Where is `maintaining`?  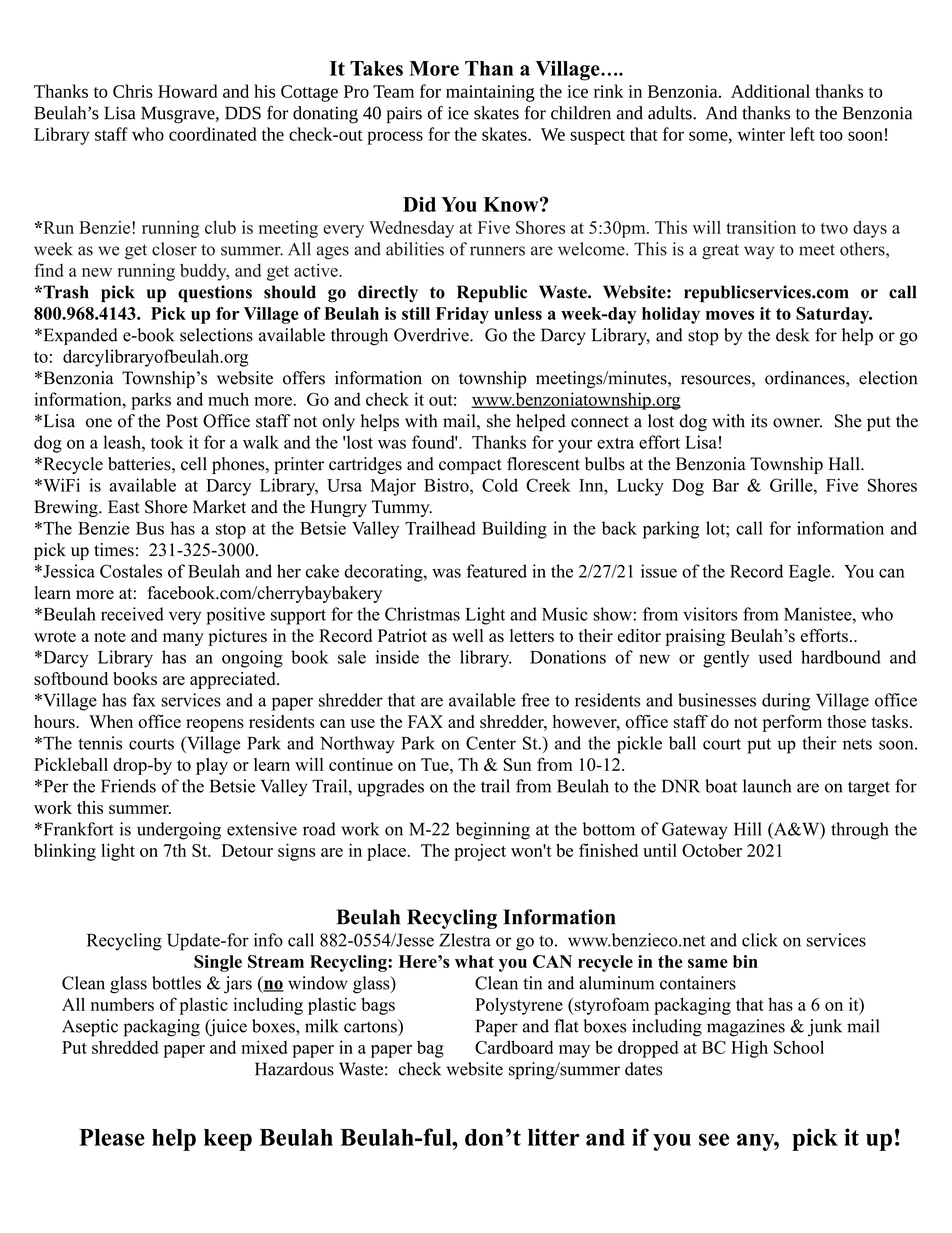 maintaining is located at coordinates (490, 93).
